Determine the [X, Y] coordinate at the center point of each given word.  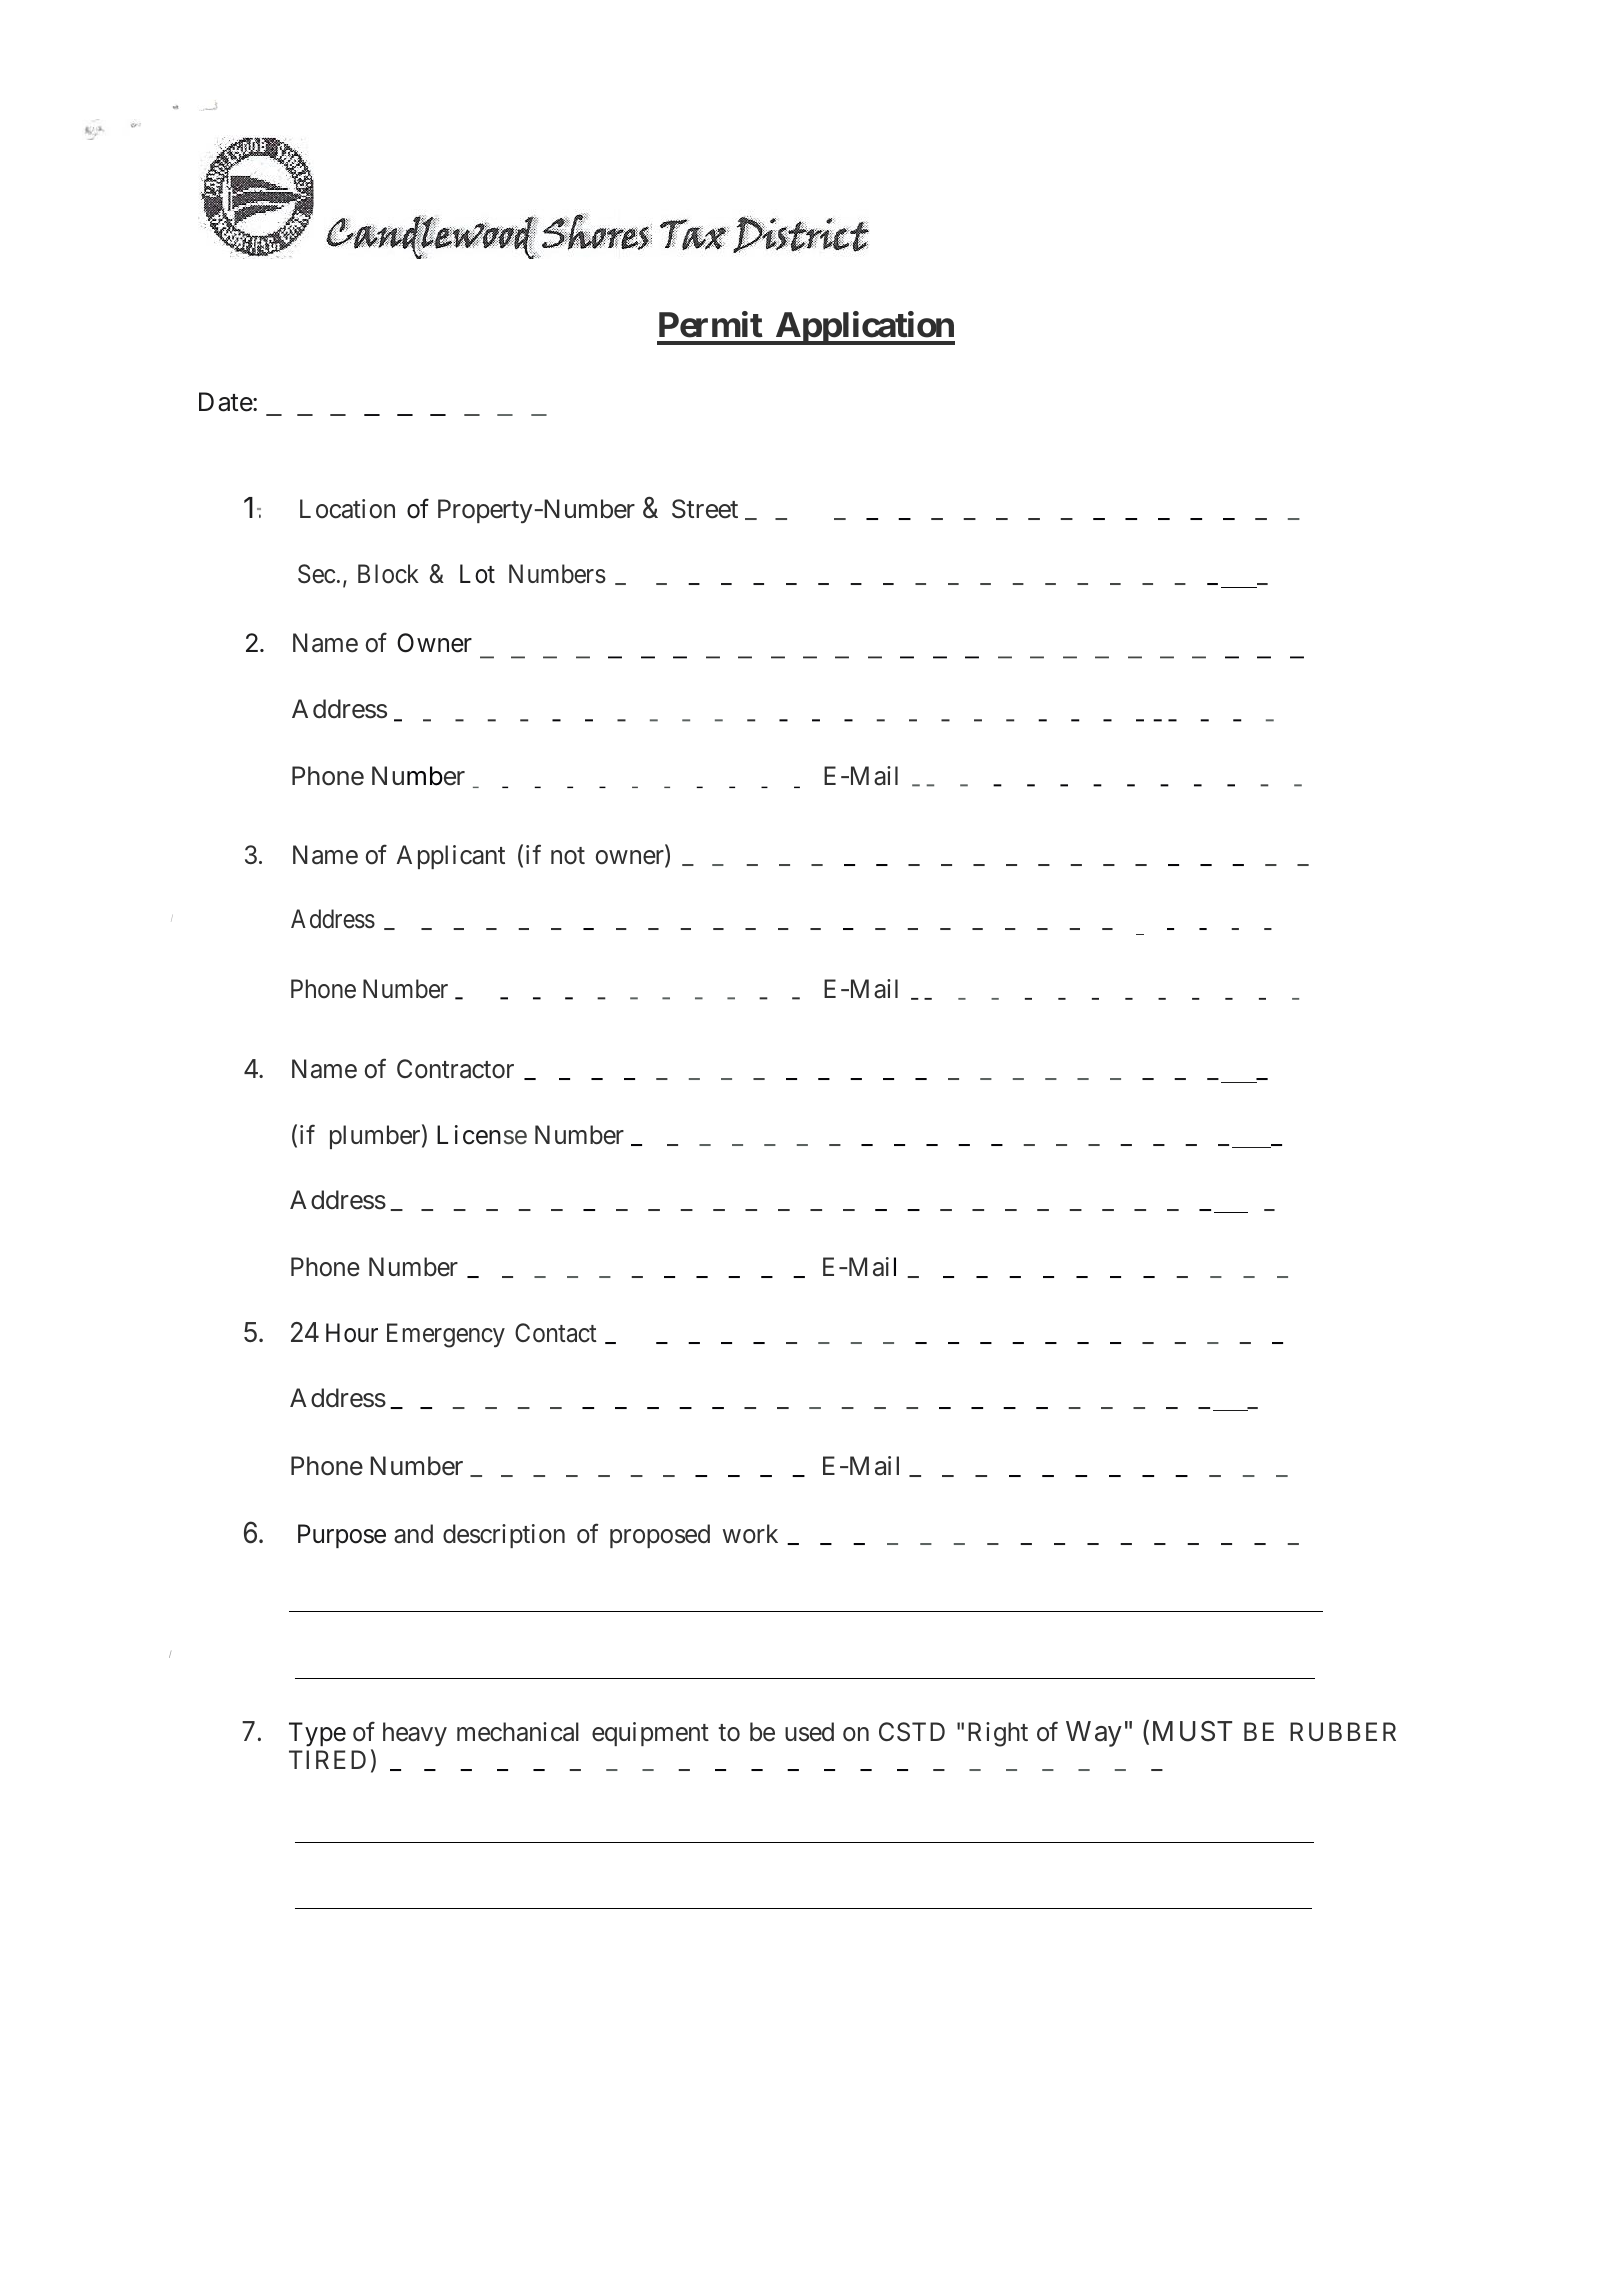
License [482, 1135]
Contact [556, 1333]
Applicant [451, 857]
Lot [477, 574]
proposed [660, 1536]
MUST [1192, 1731]
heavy [415, 1734]
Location [347, 509]
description [504, 1536]
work [750, 1534]
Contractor [455, 1069]
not [568, 856]
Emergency [446, 1336]
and [413, 1534]
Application [864, 328]
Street [705, 509]
